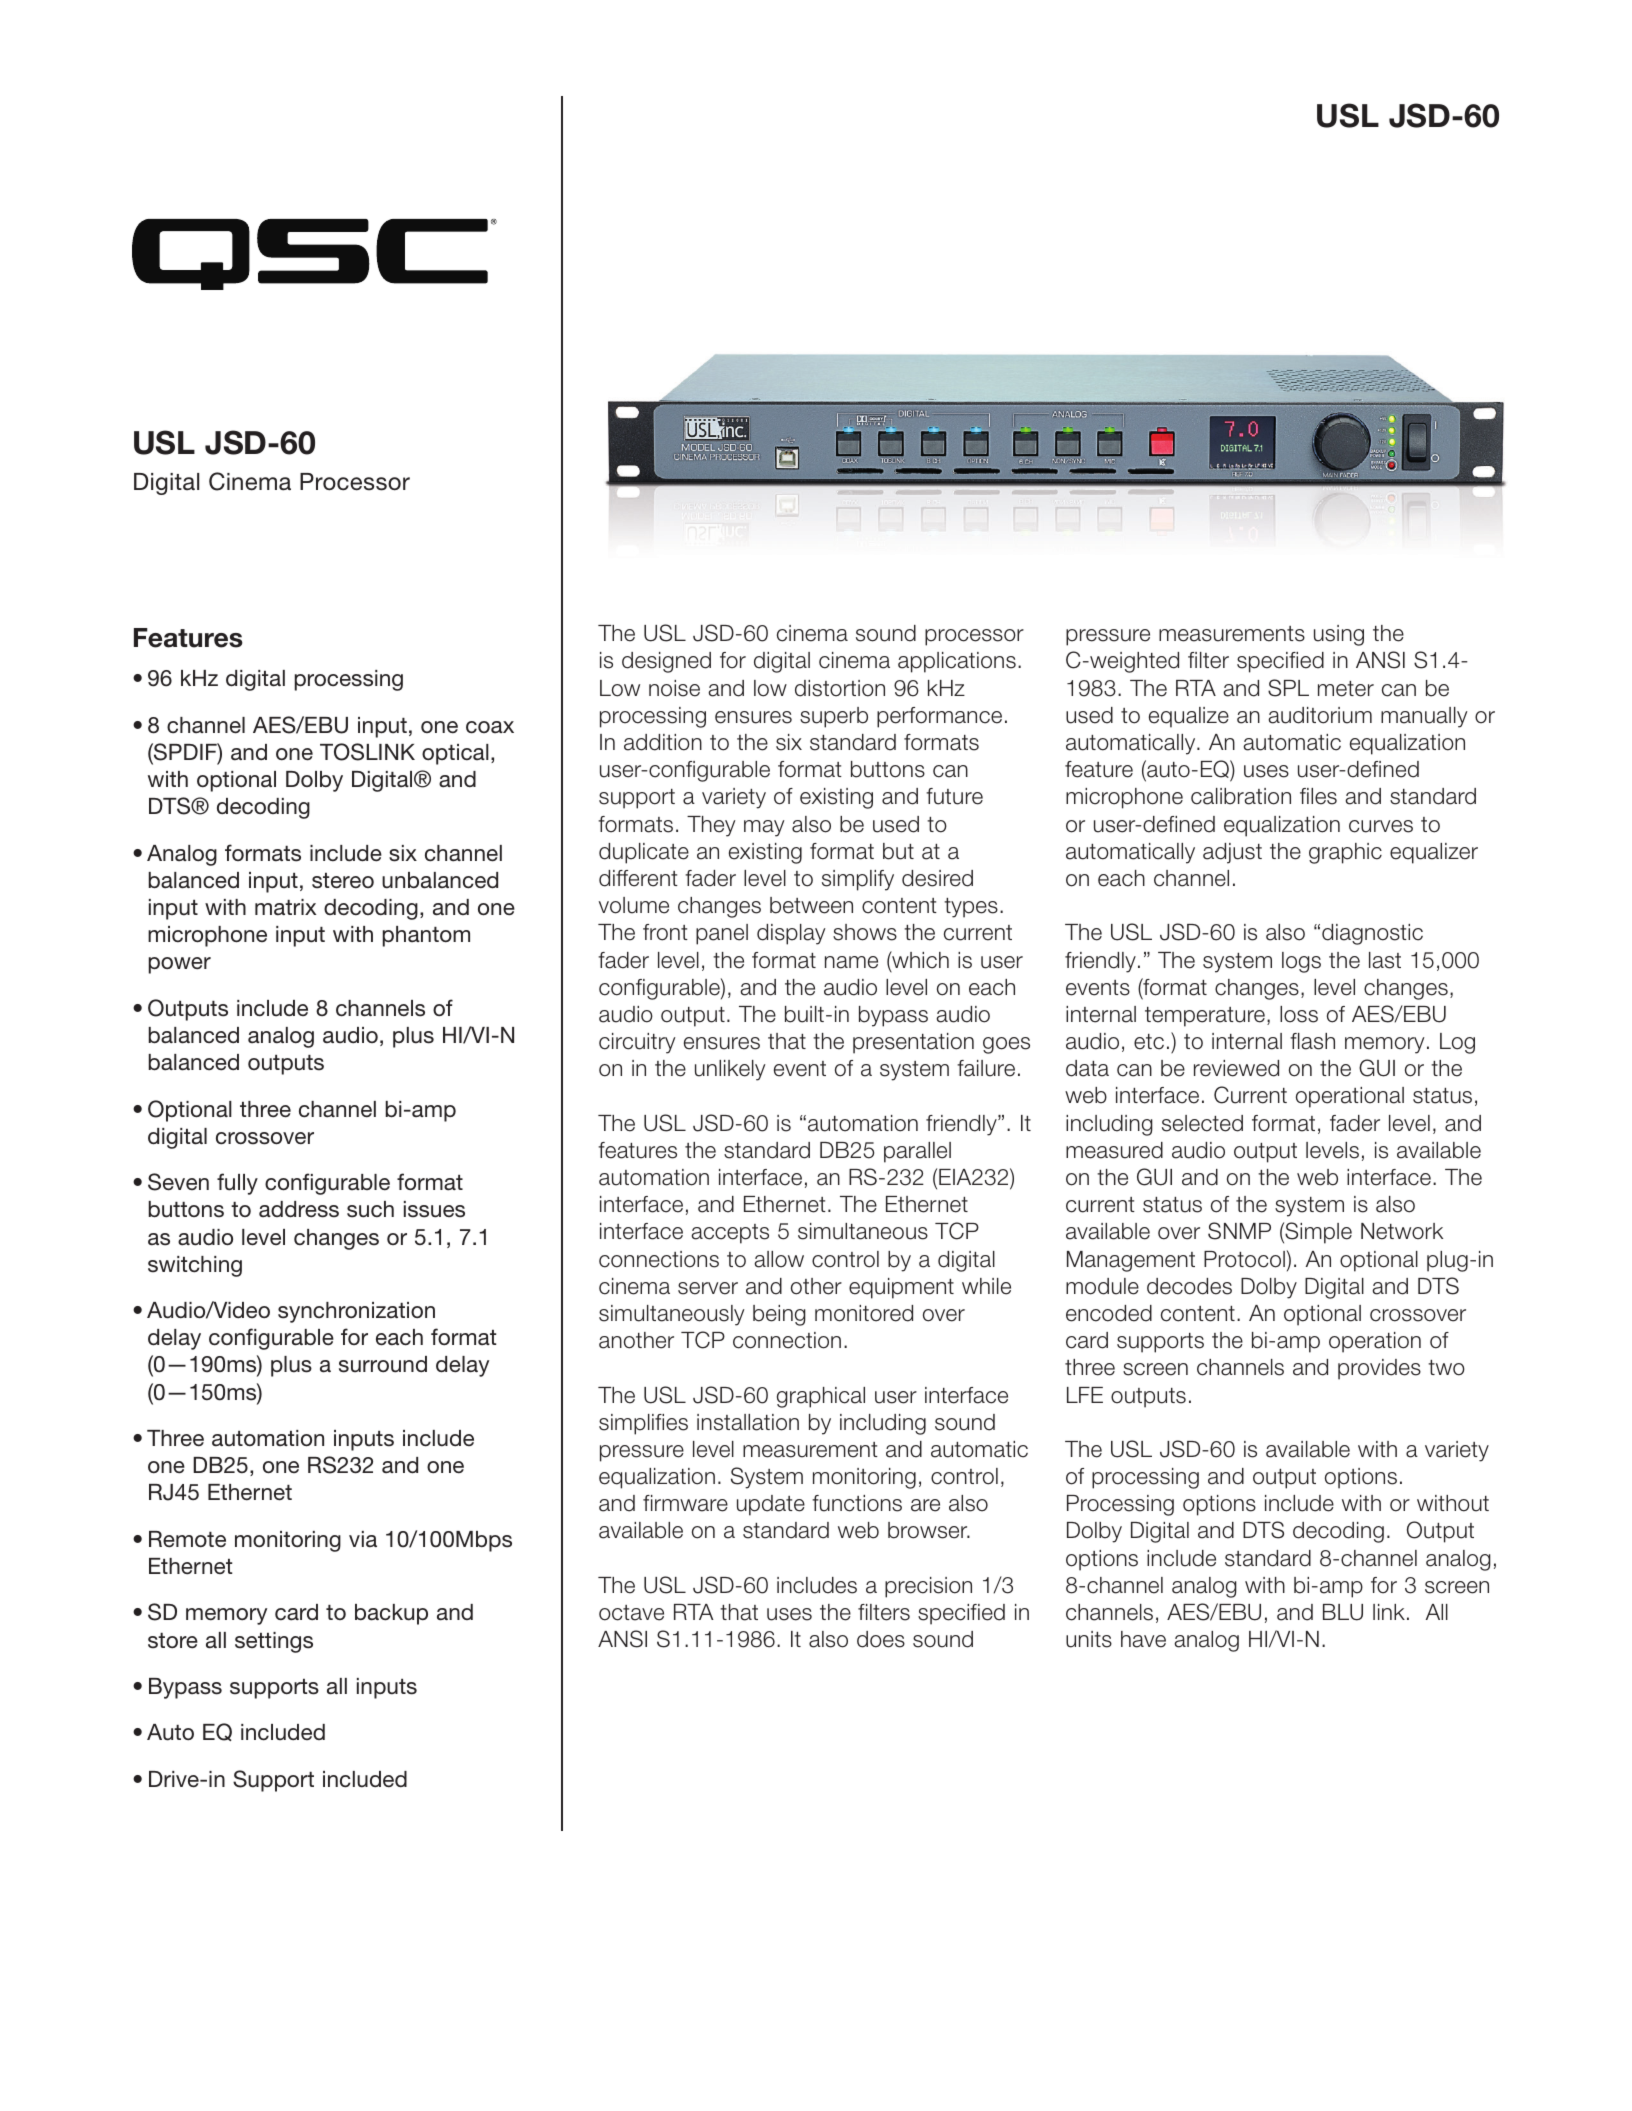 This image has height=2111, width=1632. Describe the element at coordinates (917, 1152) in the image. I see `parallel` at that location.
